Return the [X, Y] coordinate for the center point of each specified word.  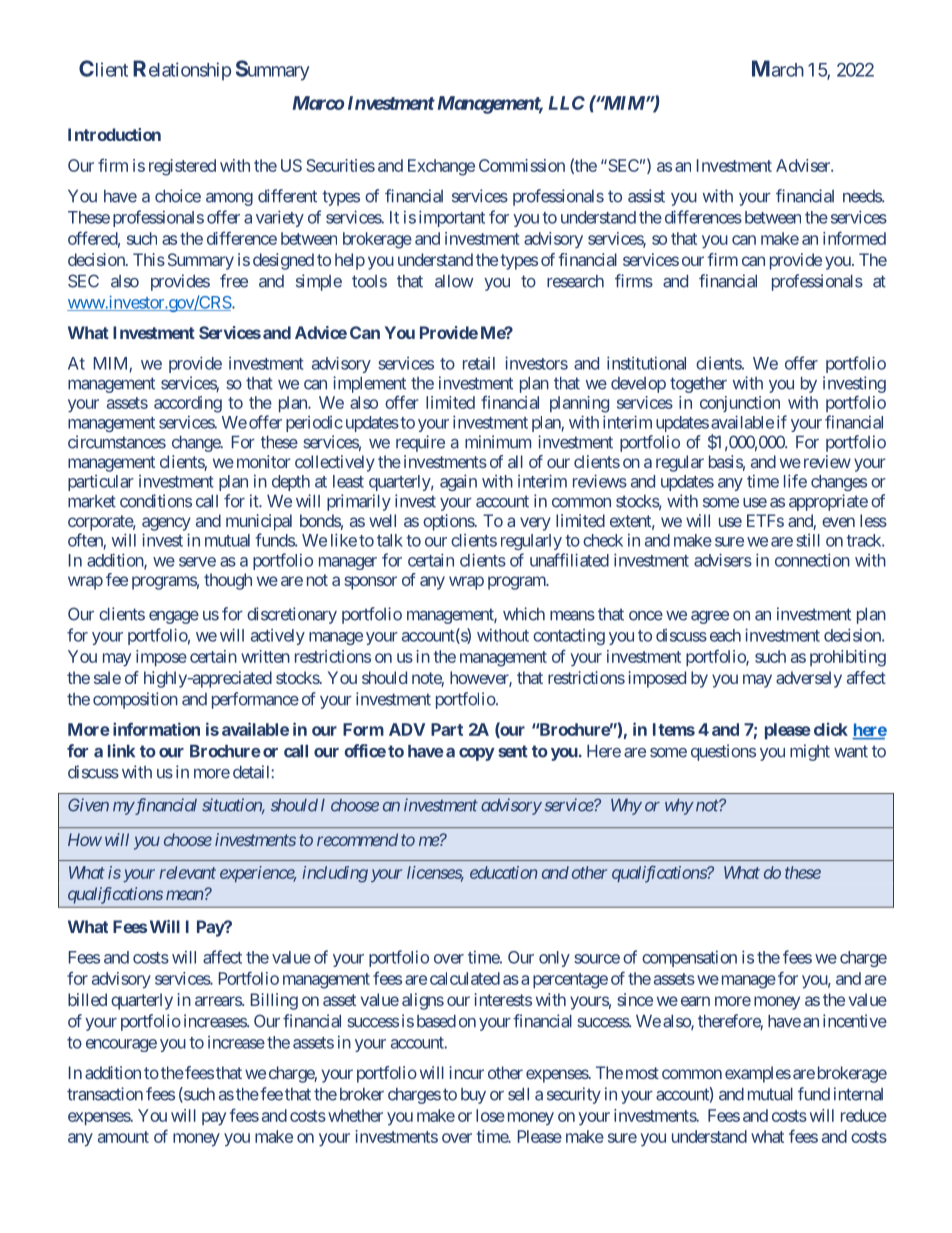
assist [646, 196]
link [121, 750]
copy [477, 754]
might [810, 752]
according [188, 404]
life [795, 481]
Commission [522, 165]
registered [182, 167]
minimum [498, 442]
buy [473, 1096]
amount [123, 1137]
